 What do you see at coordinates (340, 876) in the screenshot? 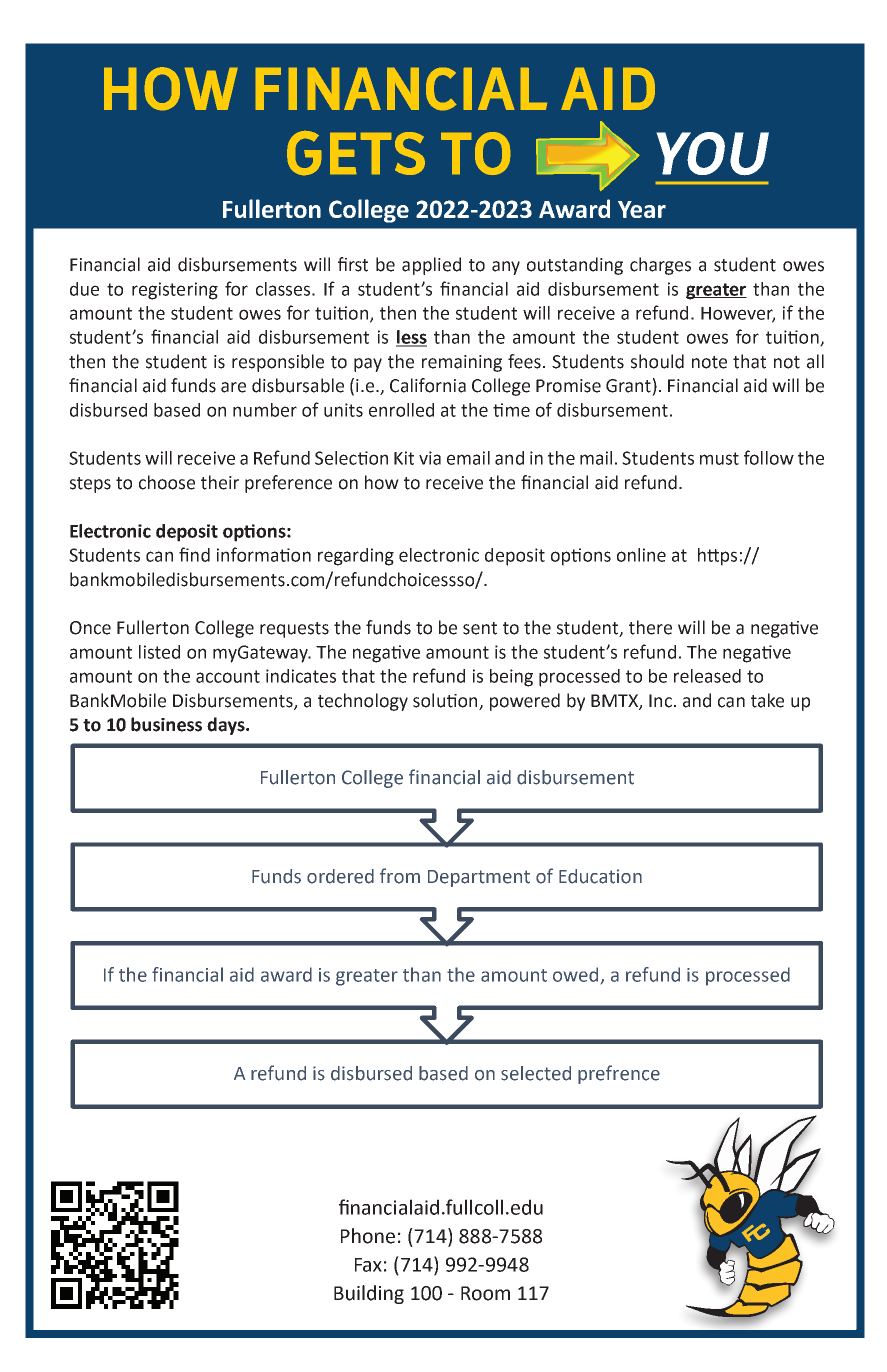
I see `ordered` at bounding box center [340, 876].
